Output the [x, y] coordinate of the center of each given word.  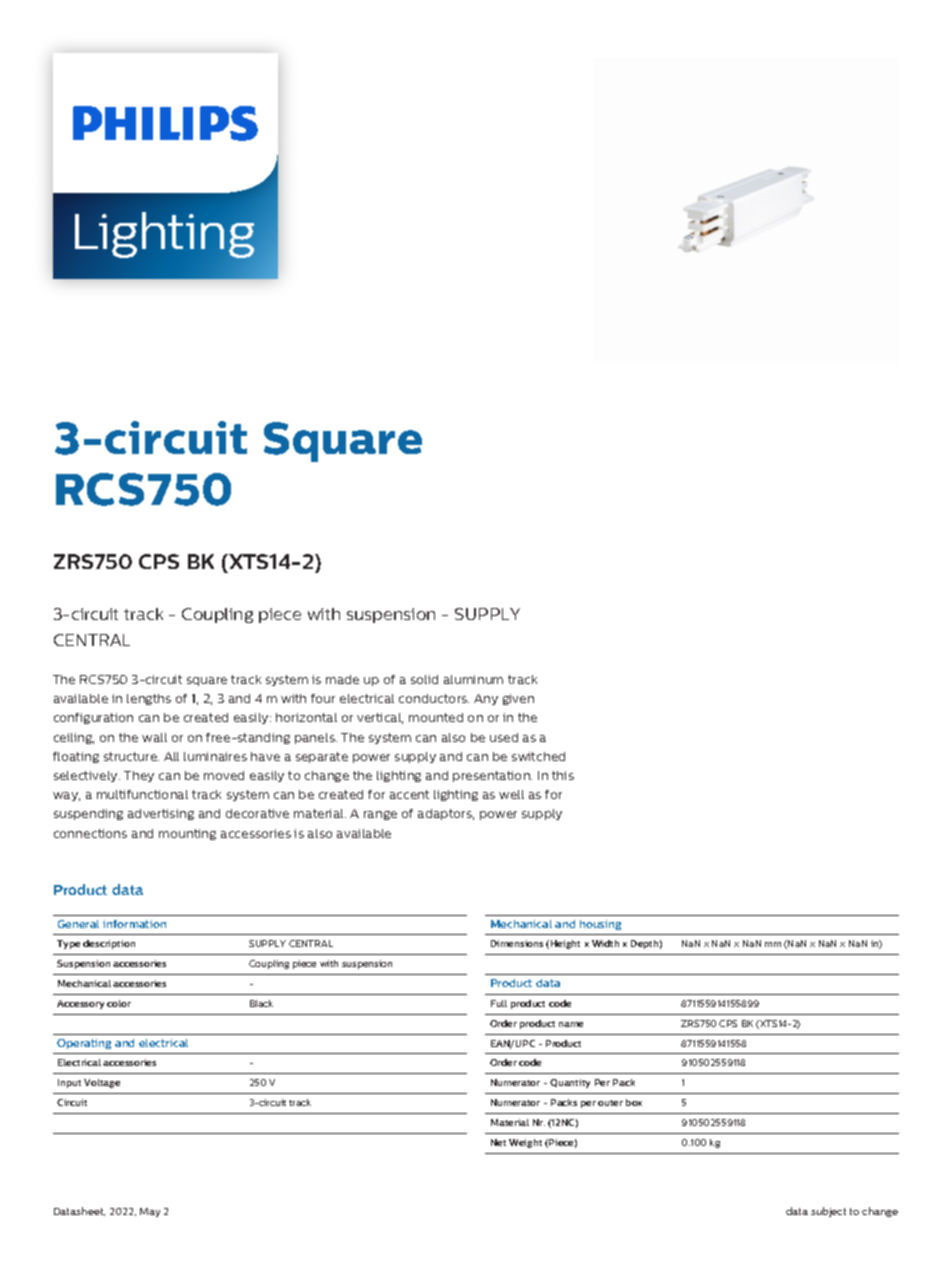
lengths [149, 699]
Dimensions [517, 943]
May [150, 1212]
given [518, 699]
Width [605, 943]
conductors [434, 698]
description [109, 944]
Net [498, 1142]
